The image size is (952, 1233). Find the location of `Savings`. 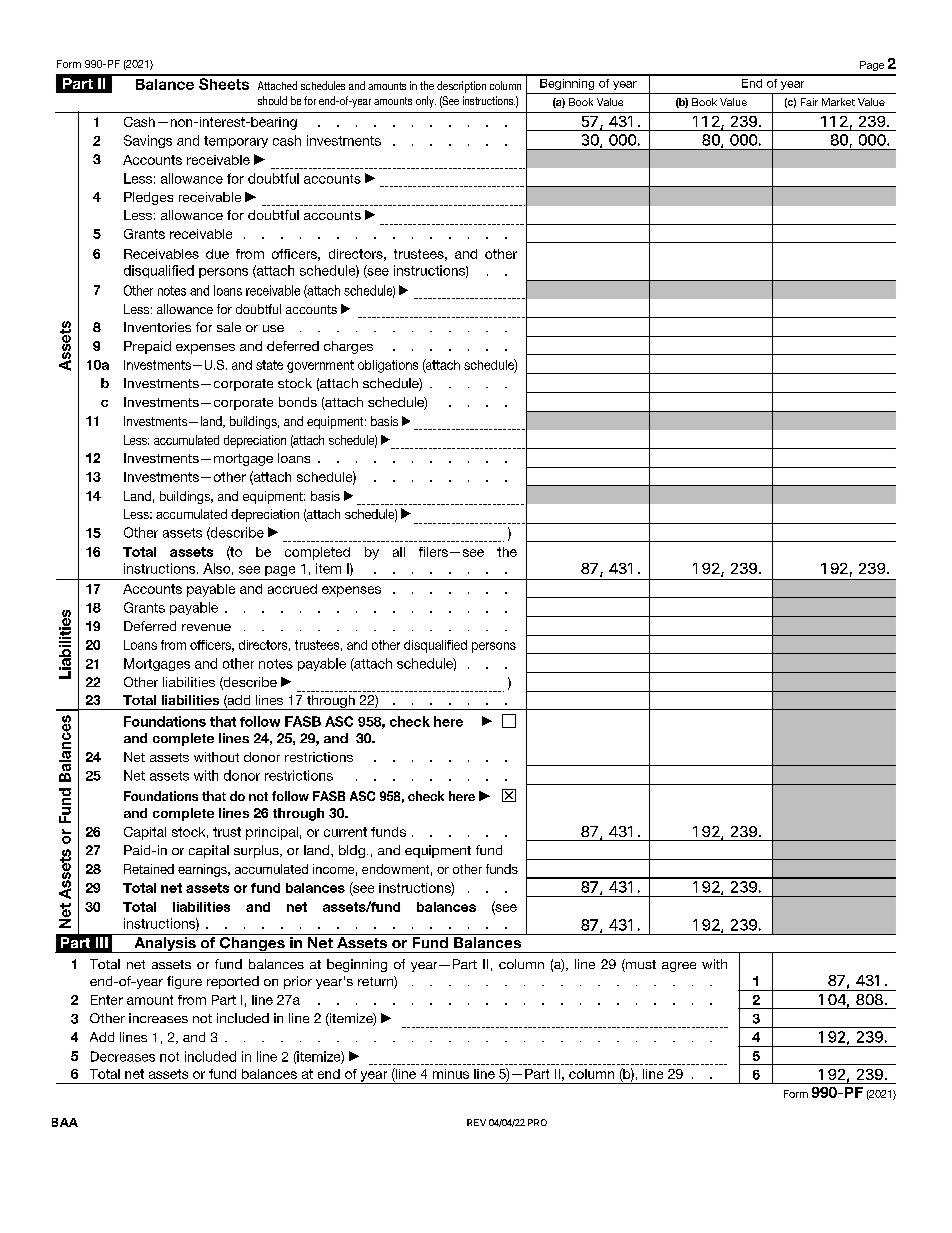

Savings is located at coordinates (148, 141).
